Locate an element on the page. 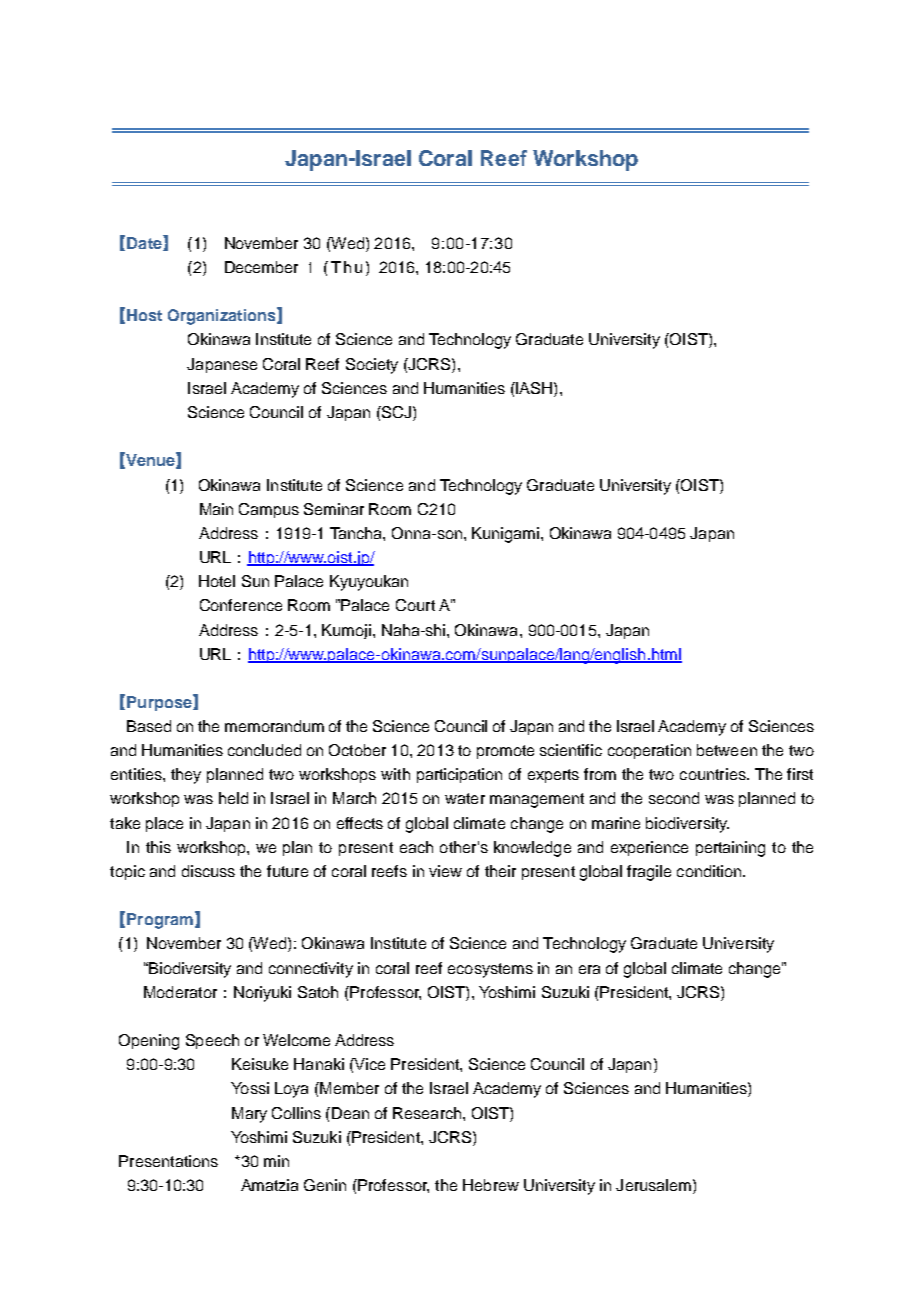 The width and height of the image is (924, 1308). Mary is located at coordinates (249, 1115).
